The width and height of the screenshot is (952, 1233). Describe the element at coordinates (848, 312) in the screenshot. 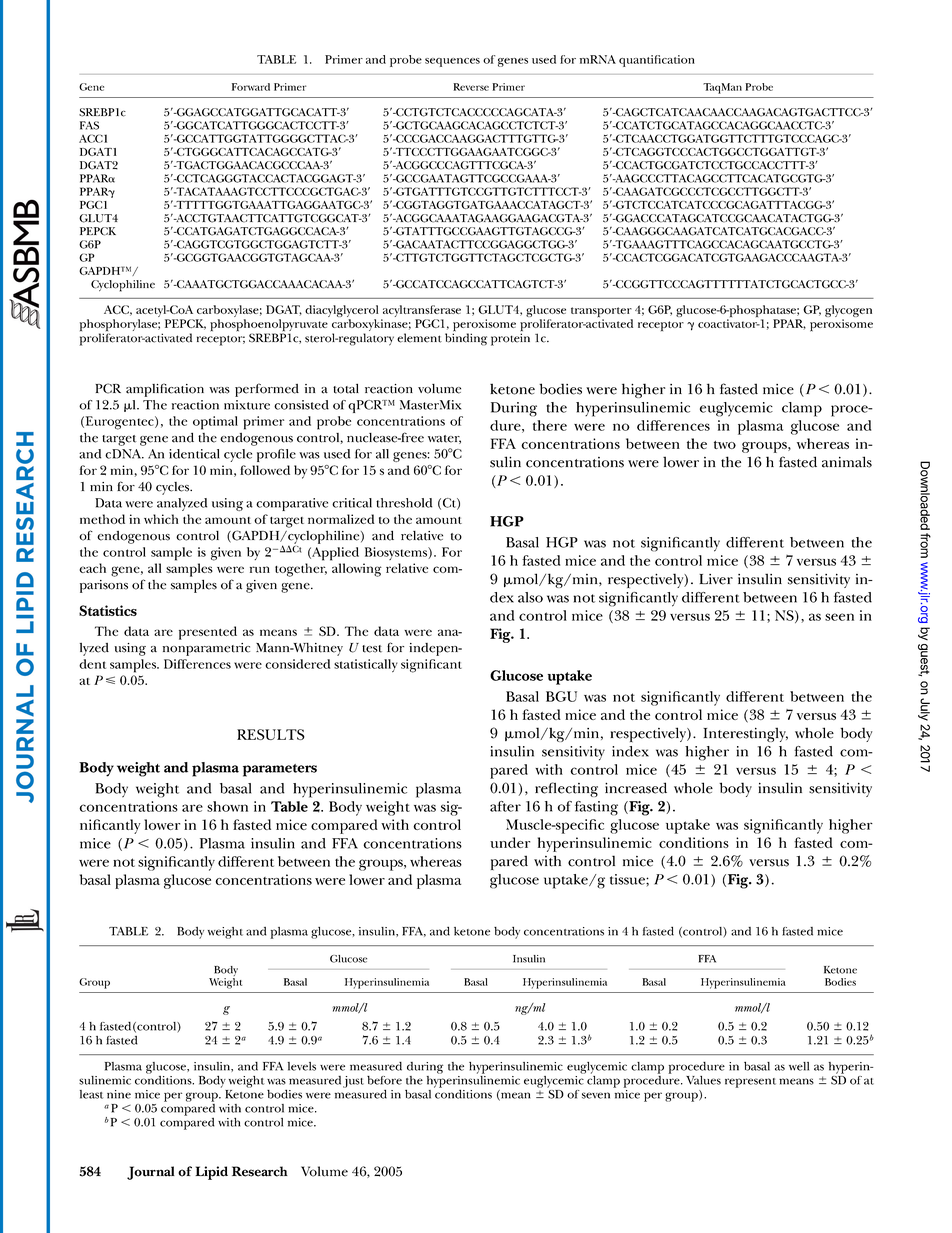

I see `glycogen` at that location.
